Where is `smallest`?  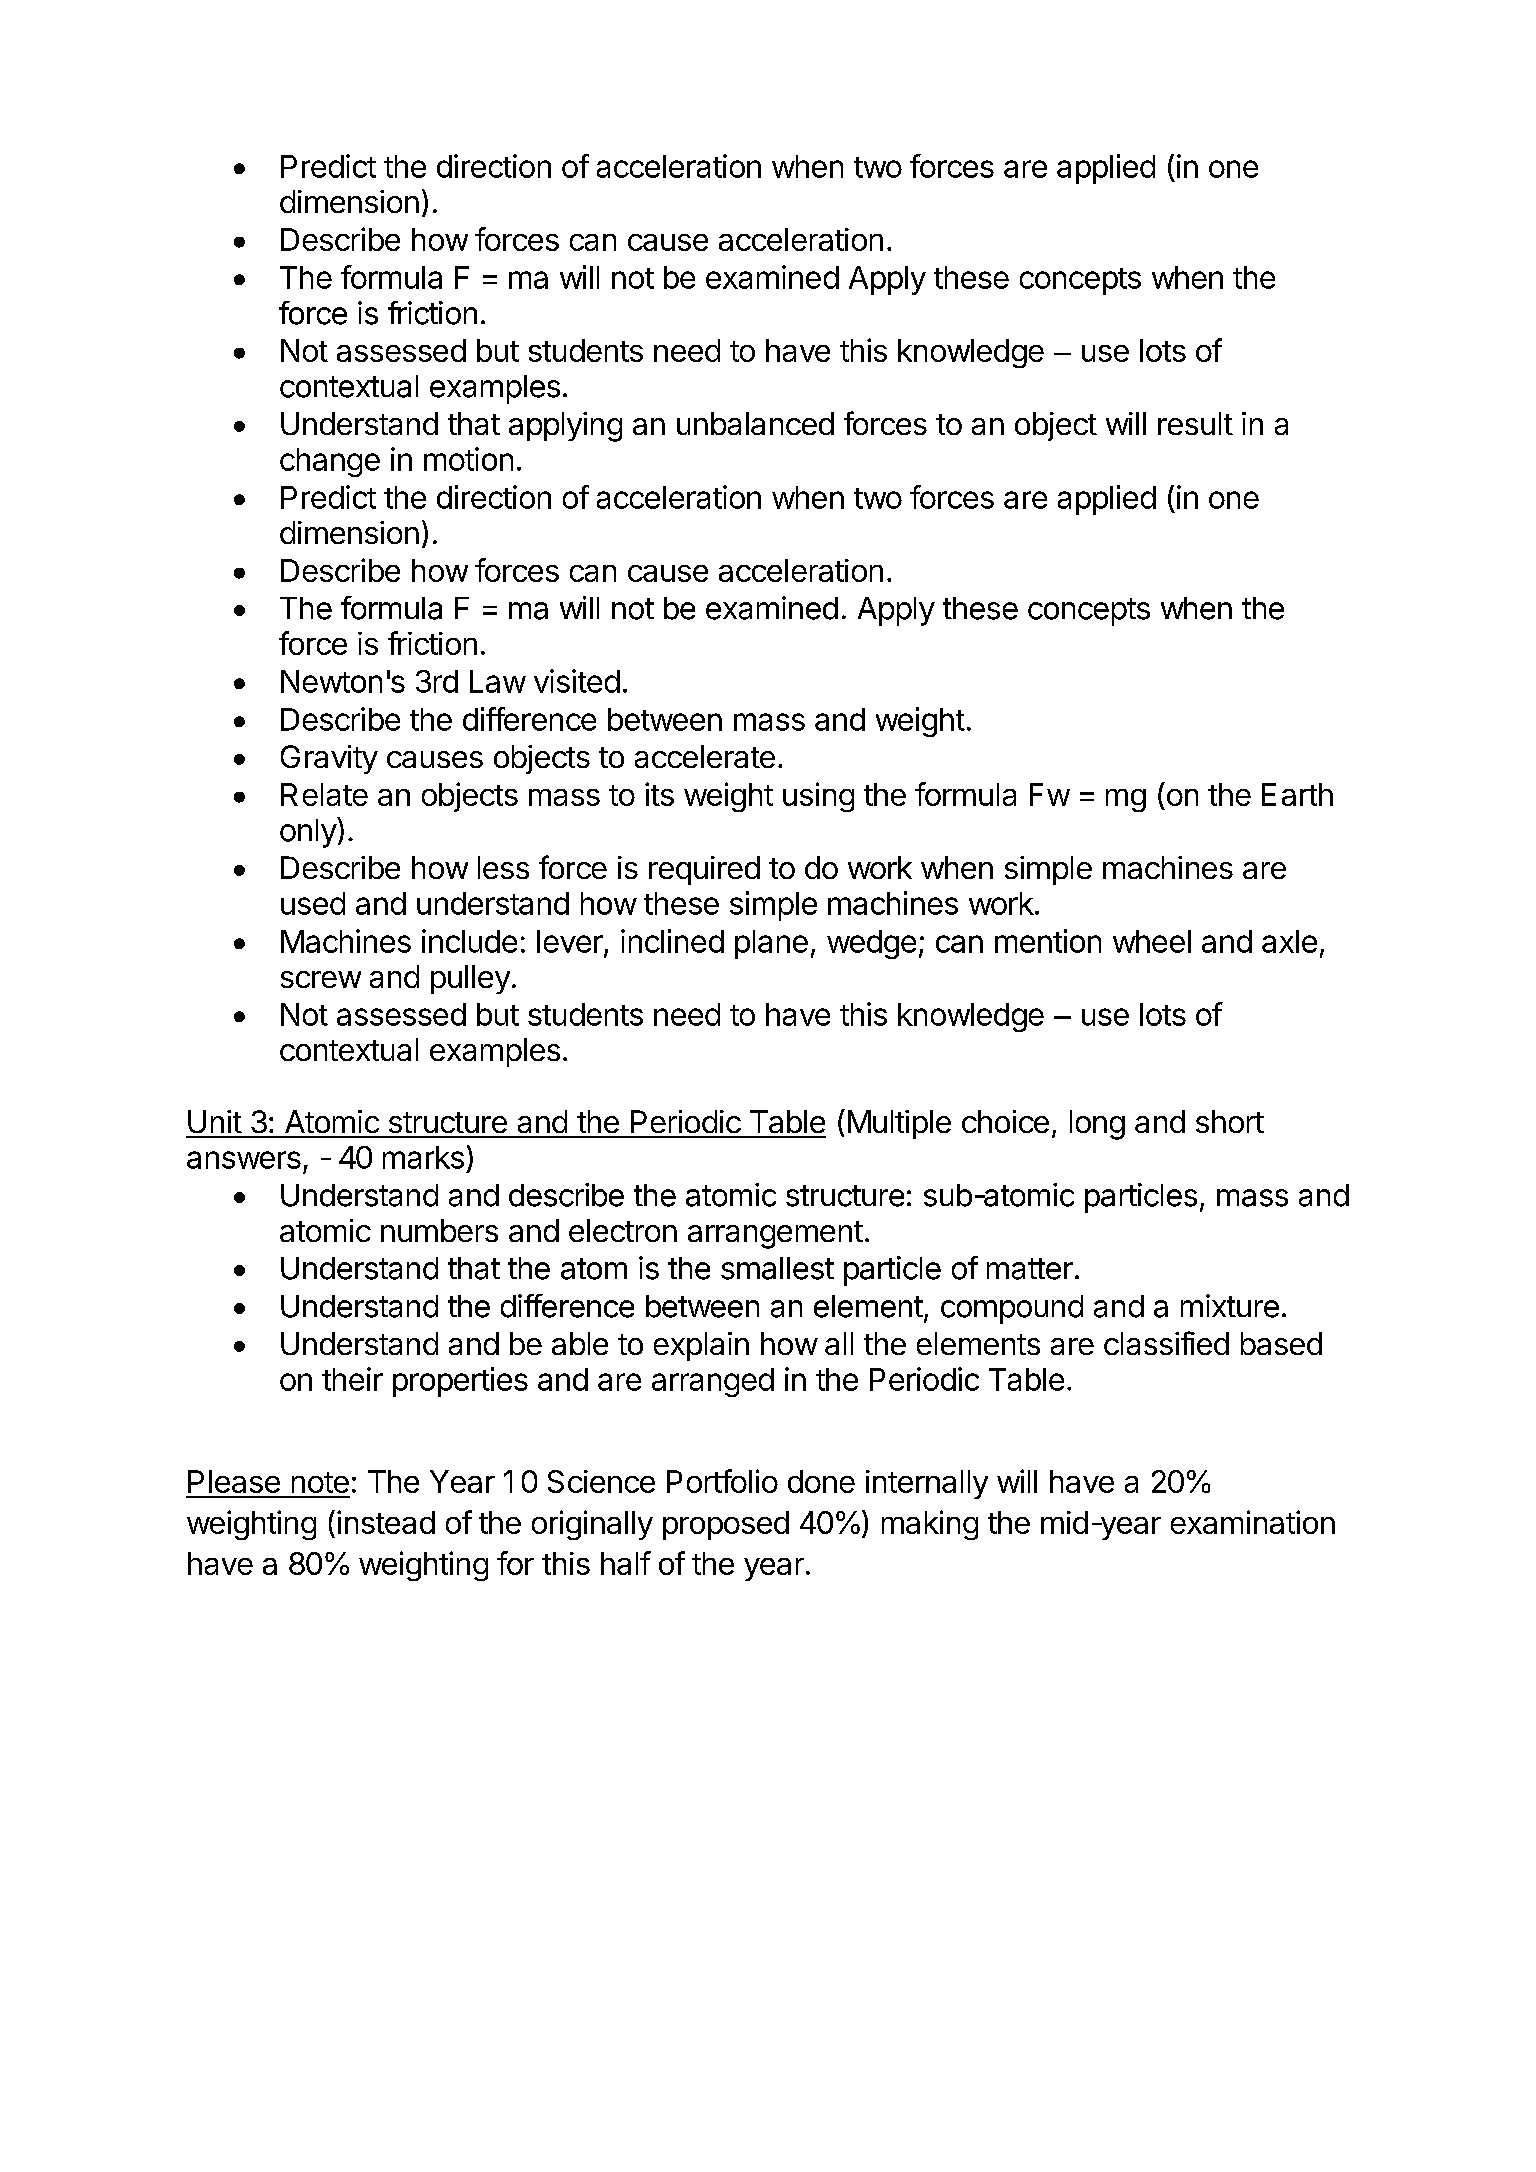
smallest is located at coordinates (777, 1268).
